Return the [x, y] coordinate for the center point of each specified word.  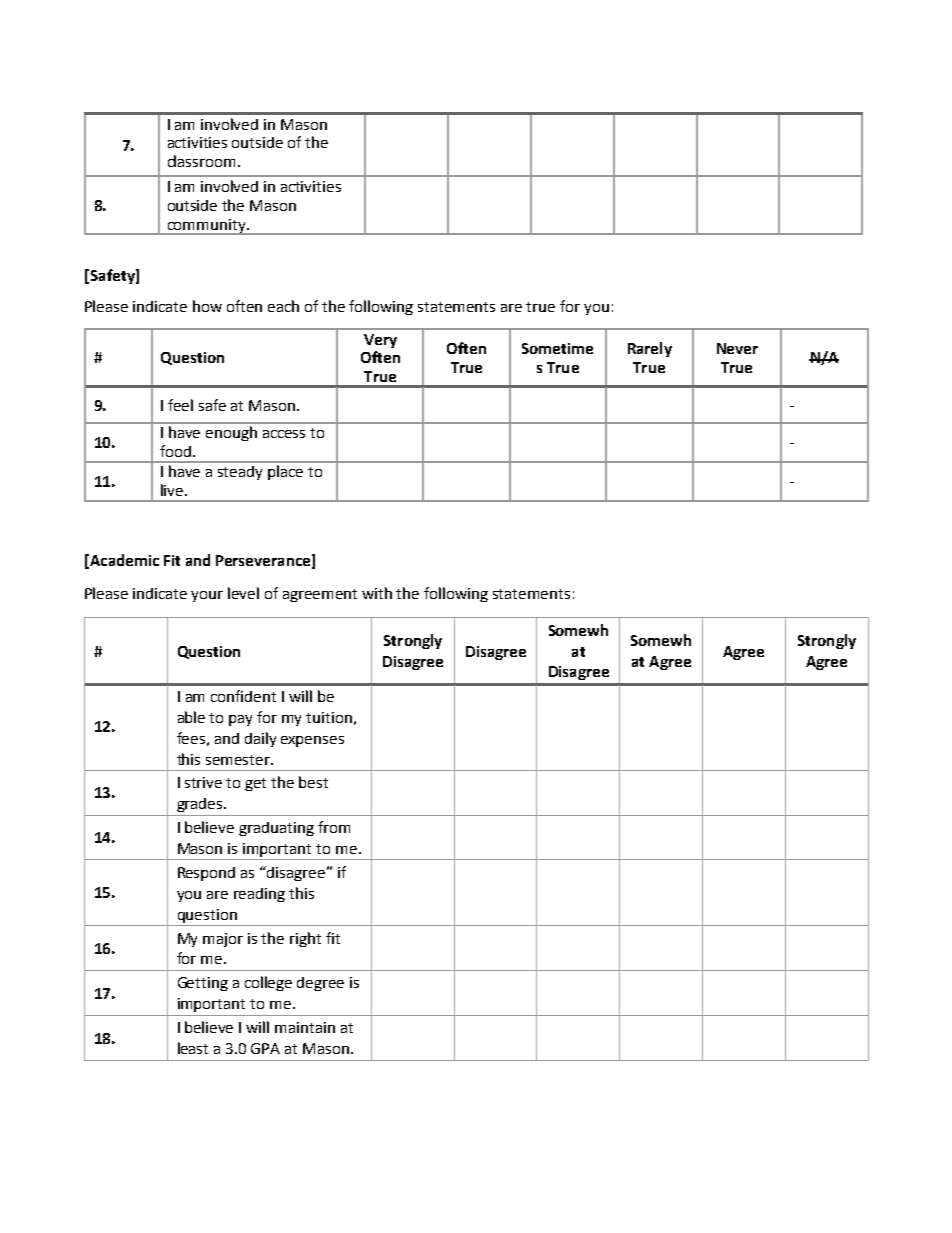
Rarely [650, 349]
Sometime [557, 348]
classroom [203, 161]
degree [320, 984]
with [377, 593]
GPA [265, 1048]
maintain [305, 1027]
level [243, 593]
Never [737, 348]
